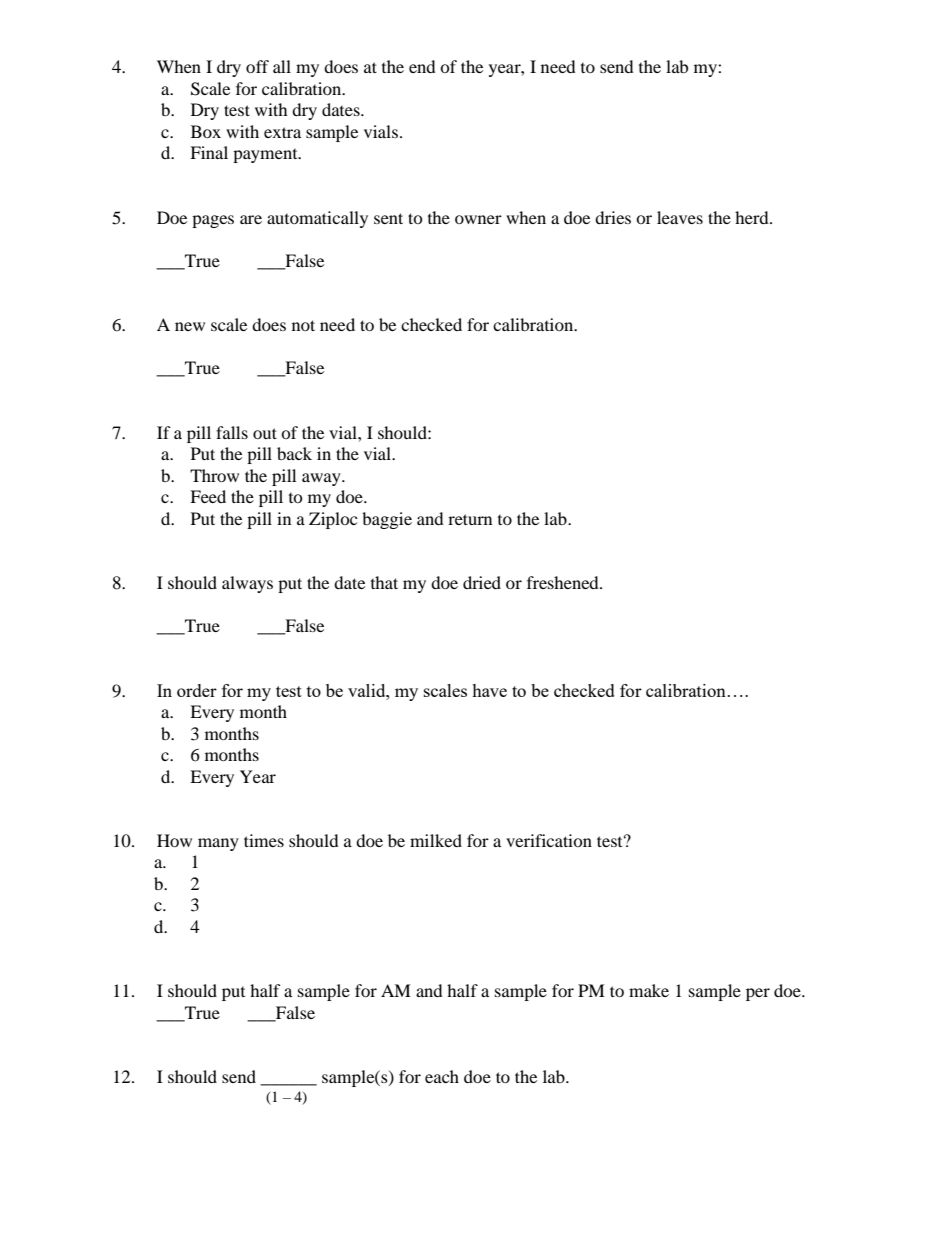 This screenshot has width=952, height=1233. I want to click on owner, so click(478, 219).
